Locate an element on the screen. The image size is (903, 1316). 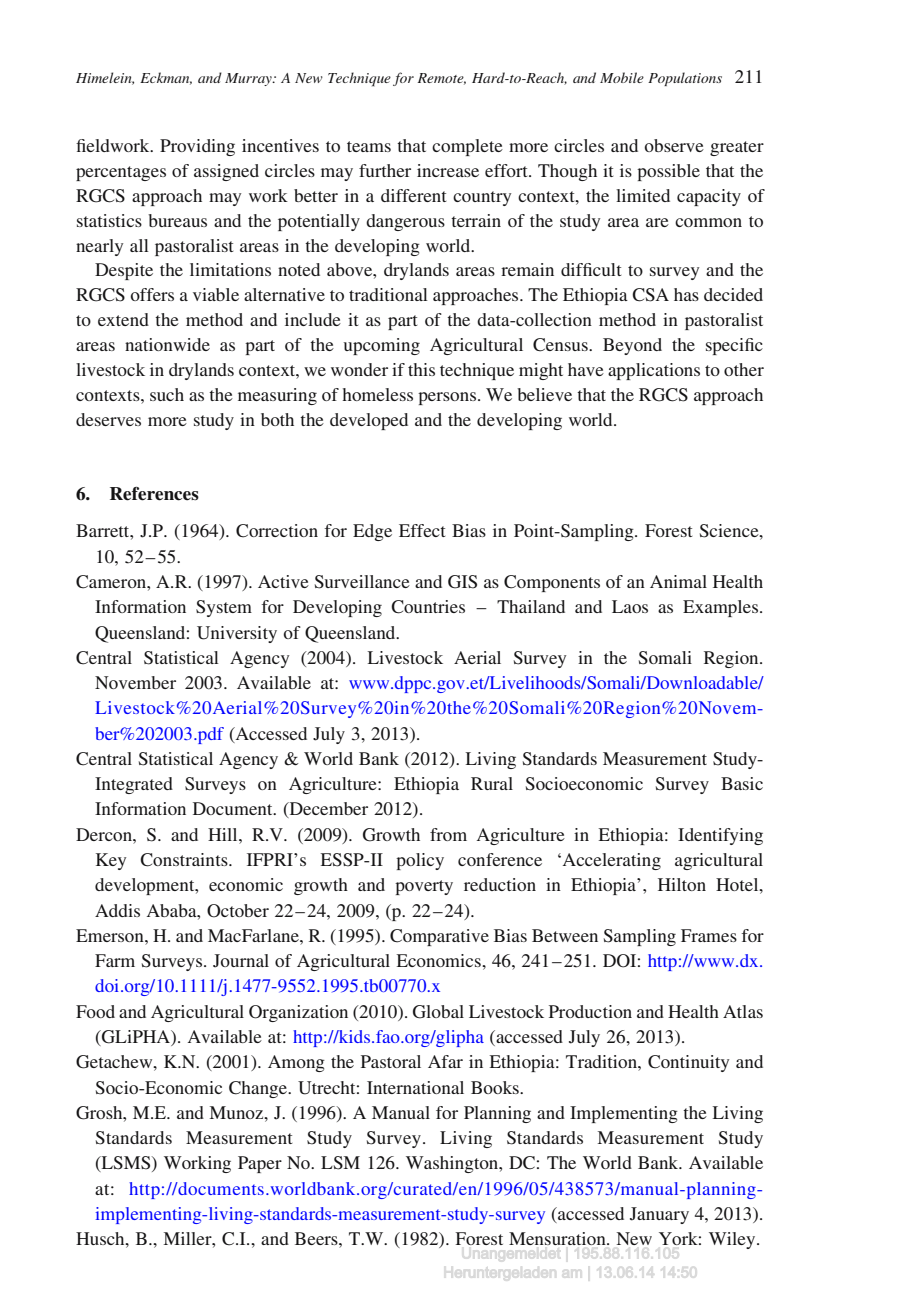
University is located at coordinates (237, 634).
